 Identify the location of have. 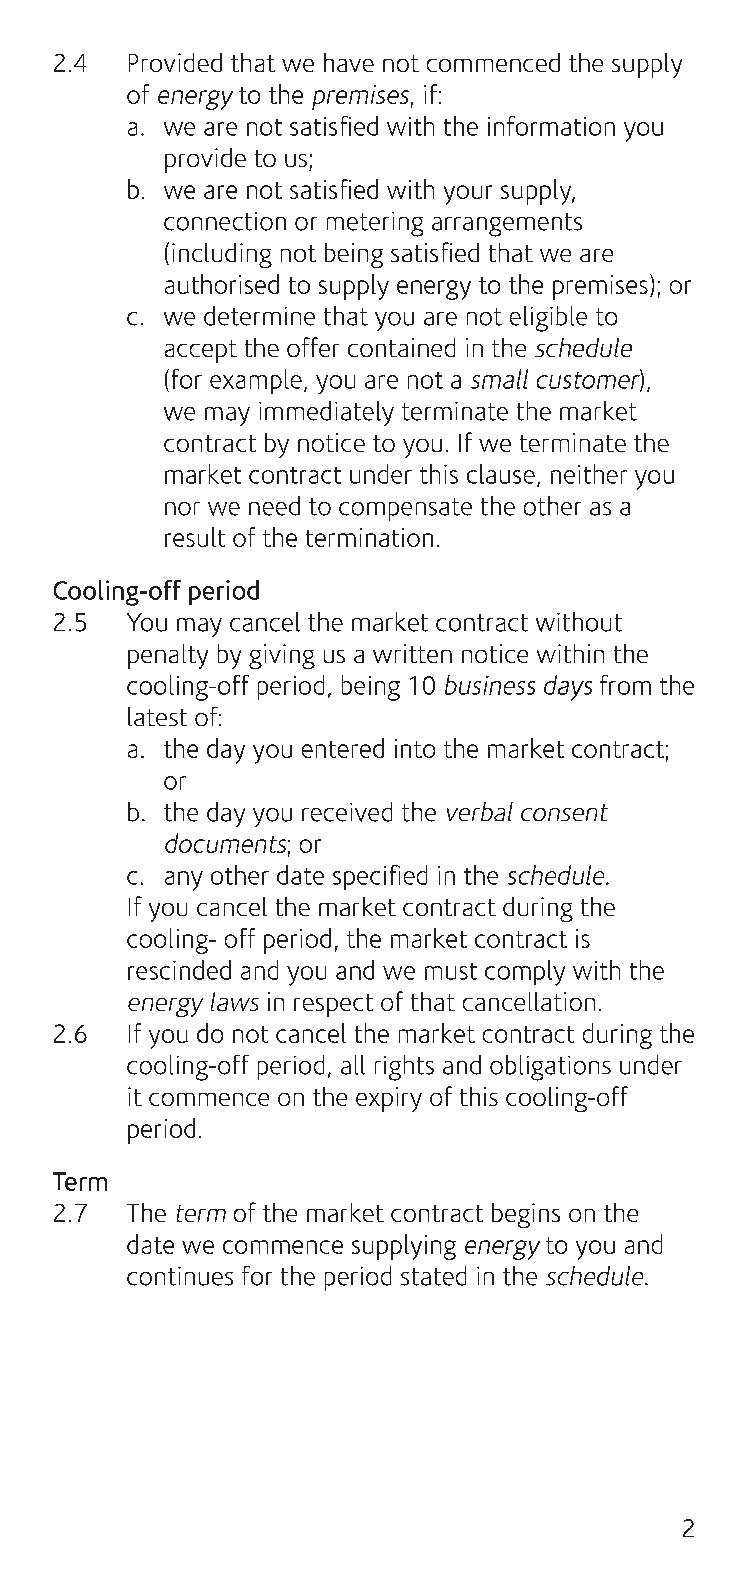
(349, 62).
